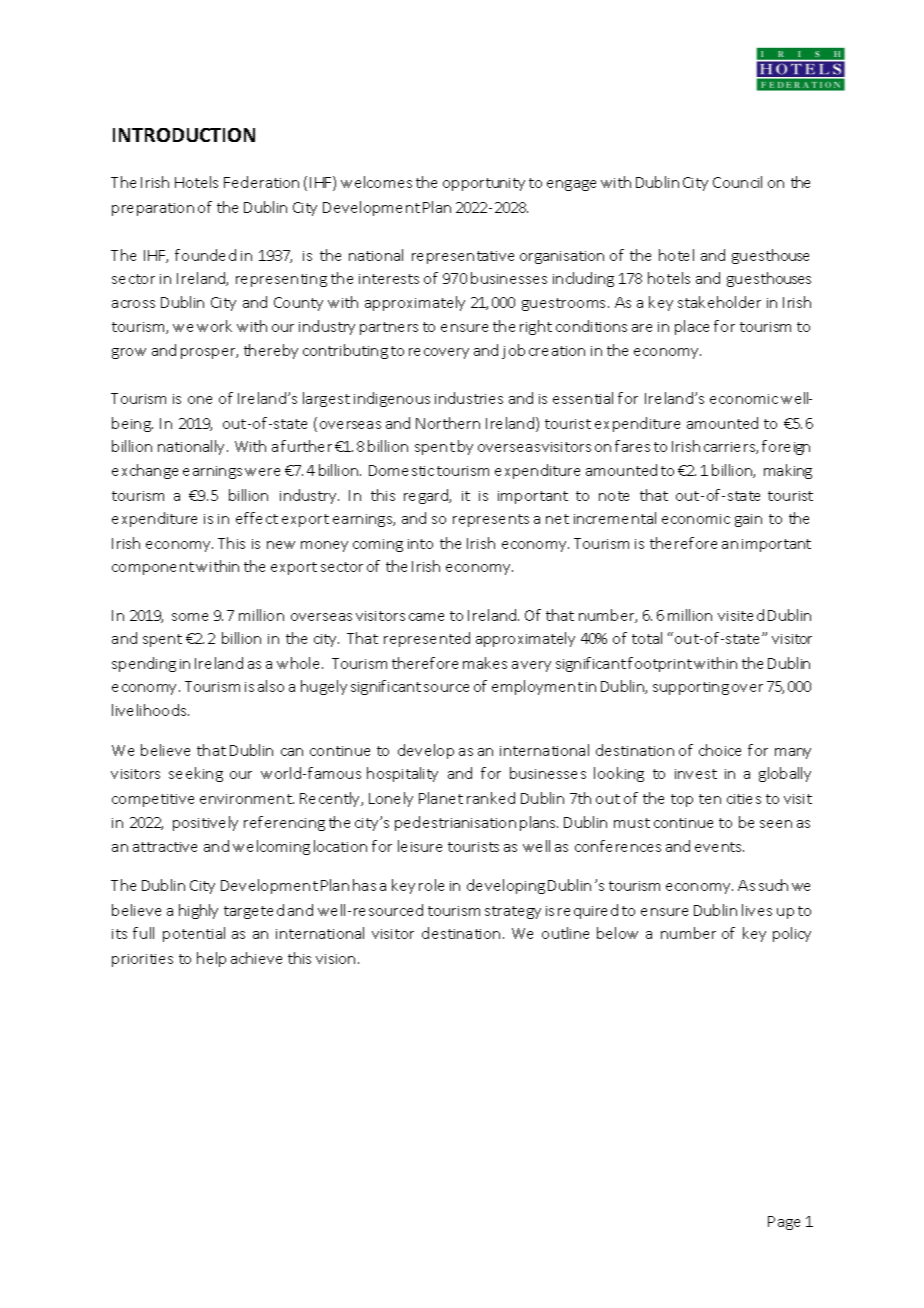 This screenshot has width=924, height=1308. Describe the element at coordinates (335, 959) in the screenshot. I see `vision` at that location.
